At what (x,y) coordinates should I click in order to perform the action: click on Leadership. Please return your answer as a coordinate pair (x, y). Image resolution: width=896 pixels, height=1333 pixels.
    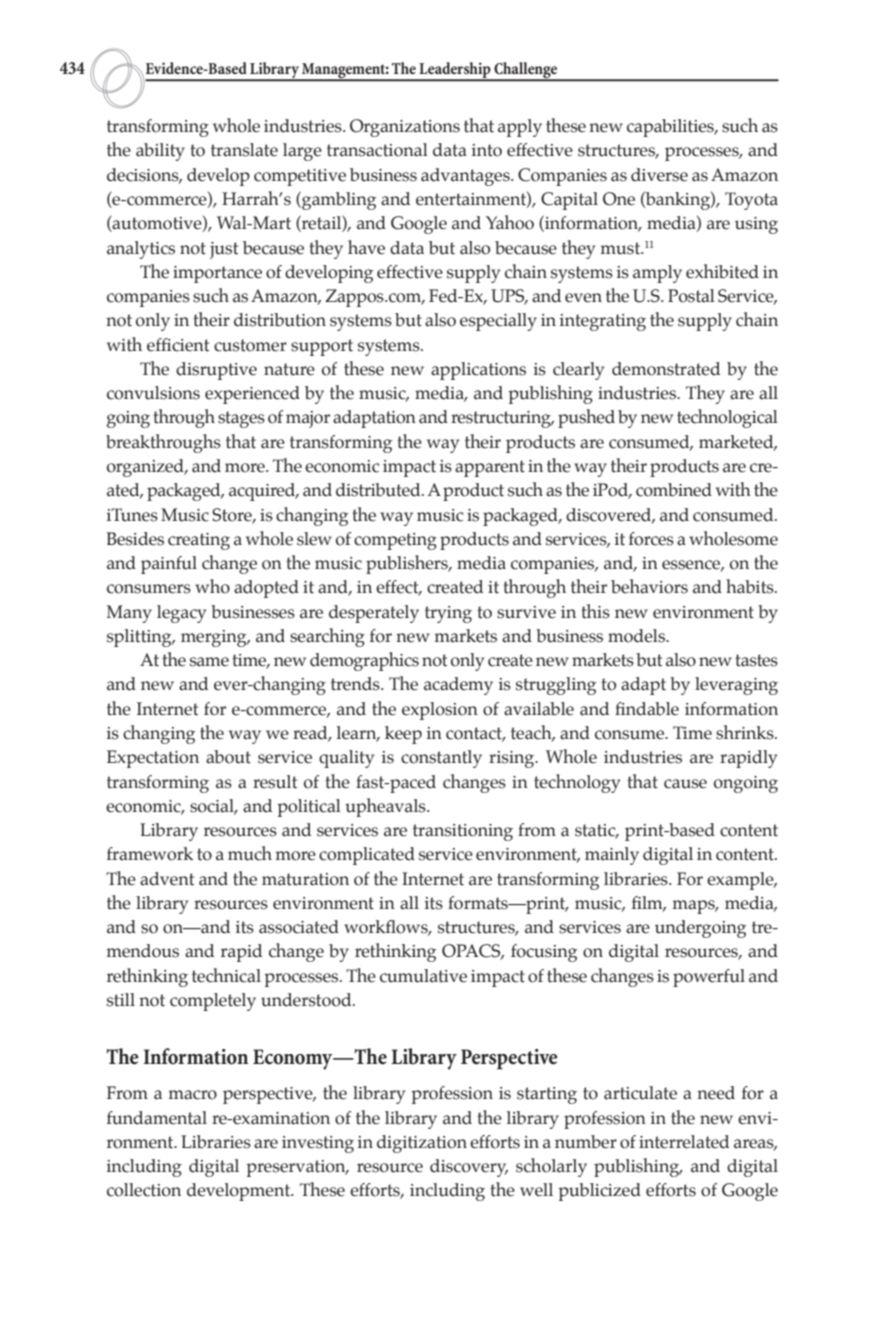
    Looking at the image, I should click on (455, 71).
